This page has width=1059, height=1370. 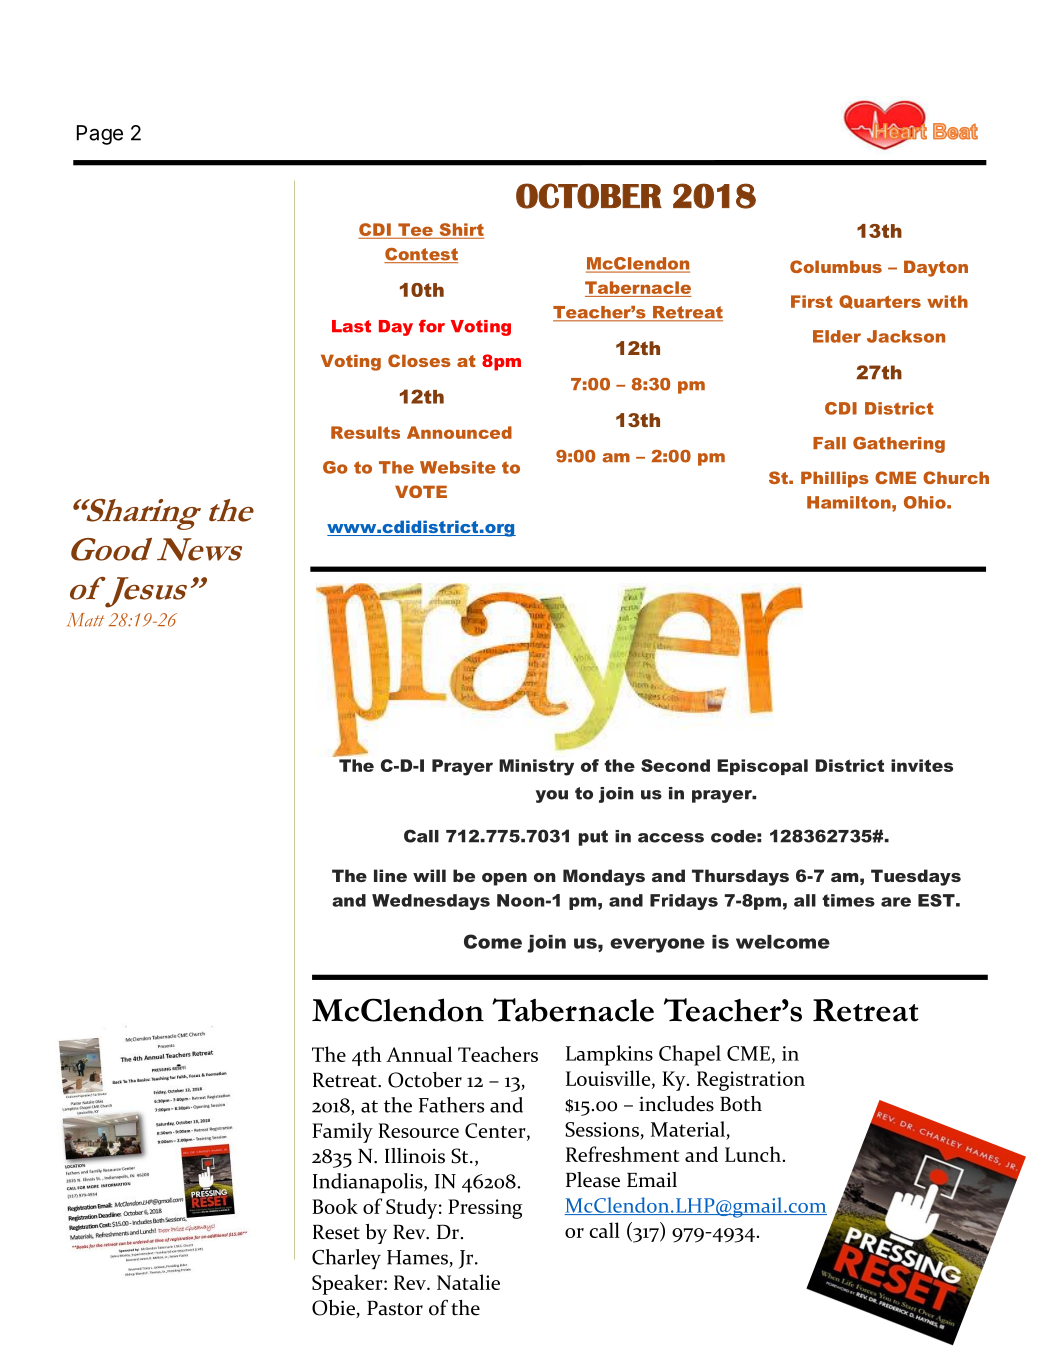 I want to click on Ministry, so click(x=536, y=767).
